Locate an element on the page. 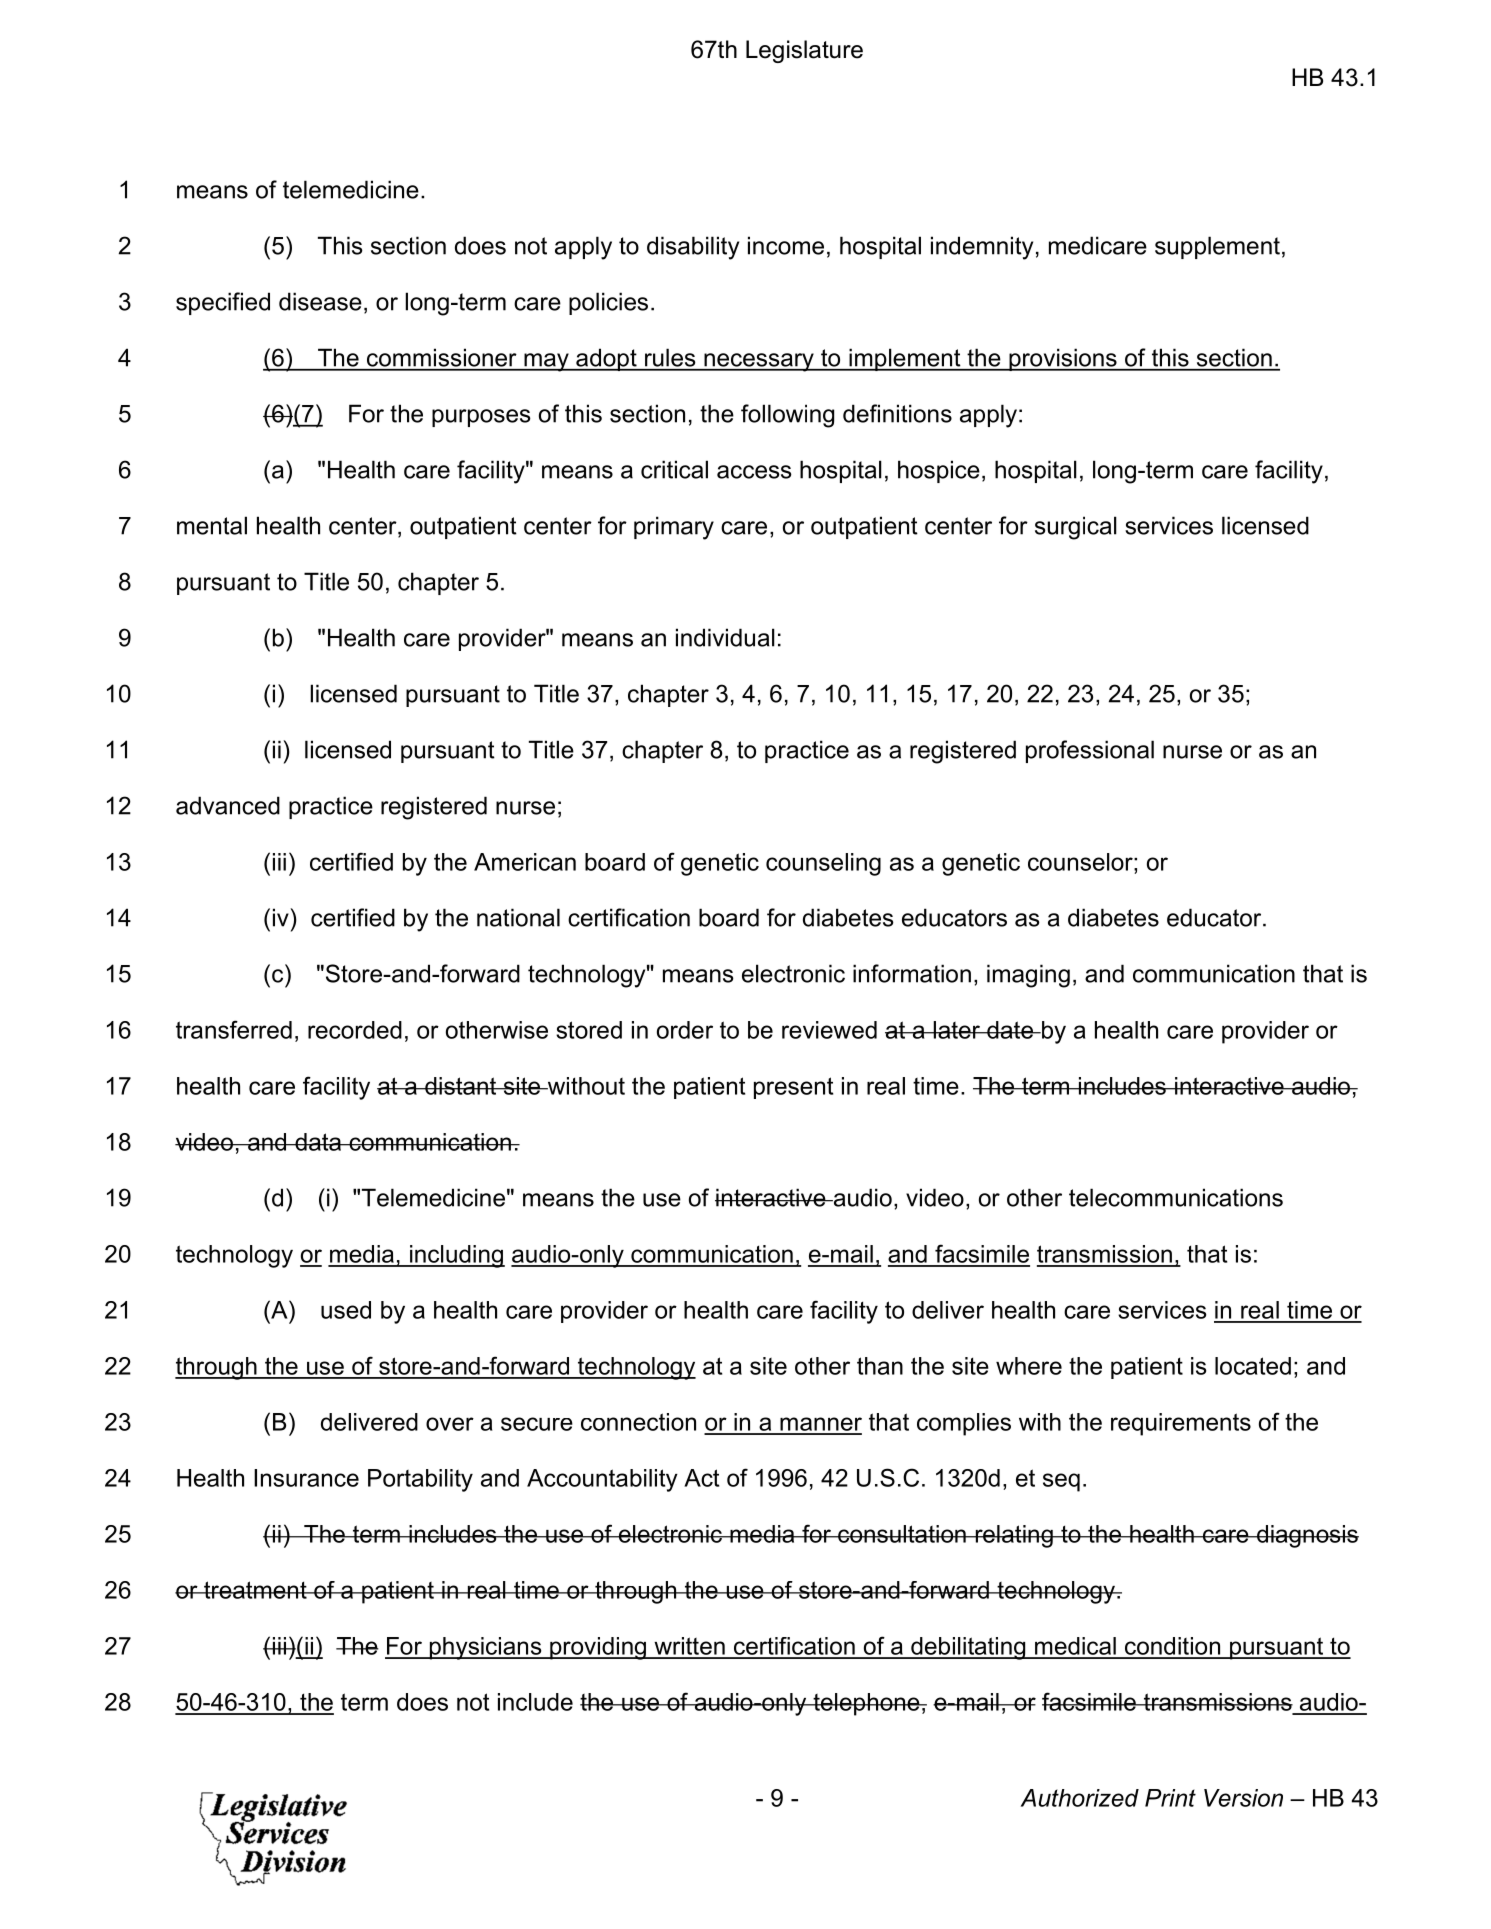  located is located at coordinates (1253, 1366).
